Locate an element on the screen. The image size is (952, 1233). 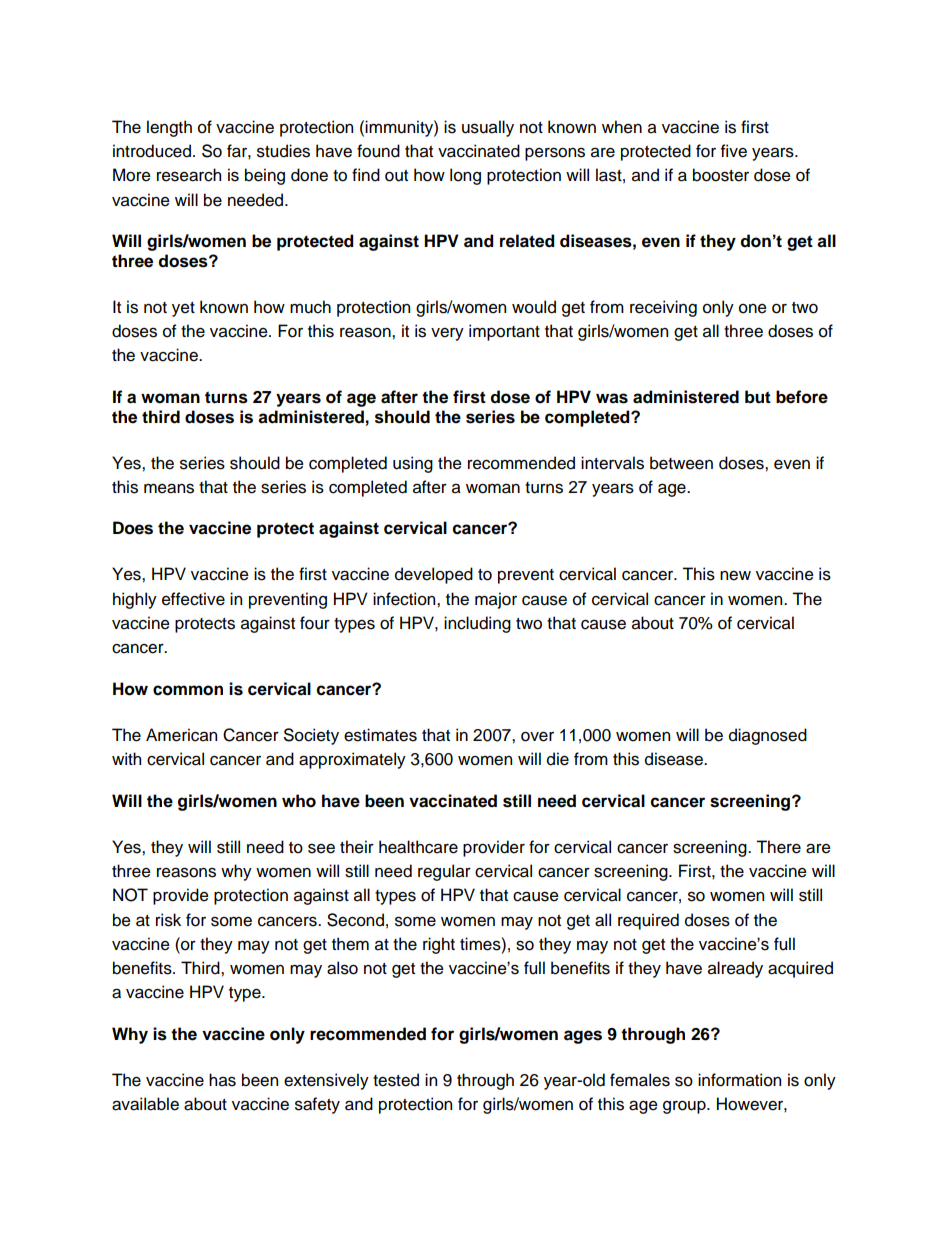
long is located at coordinates (465, 176).
